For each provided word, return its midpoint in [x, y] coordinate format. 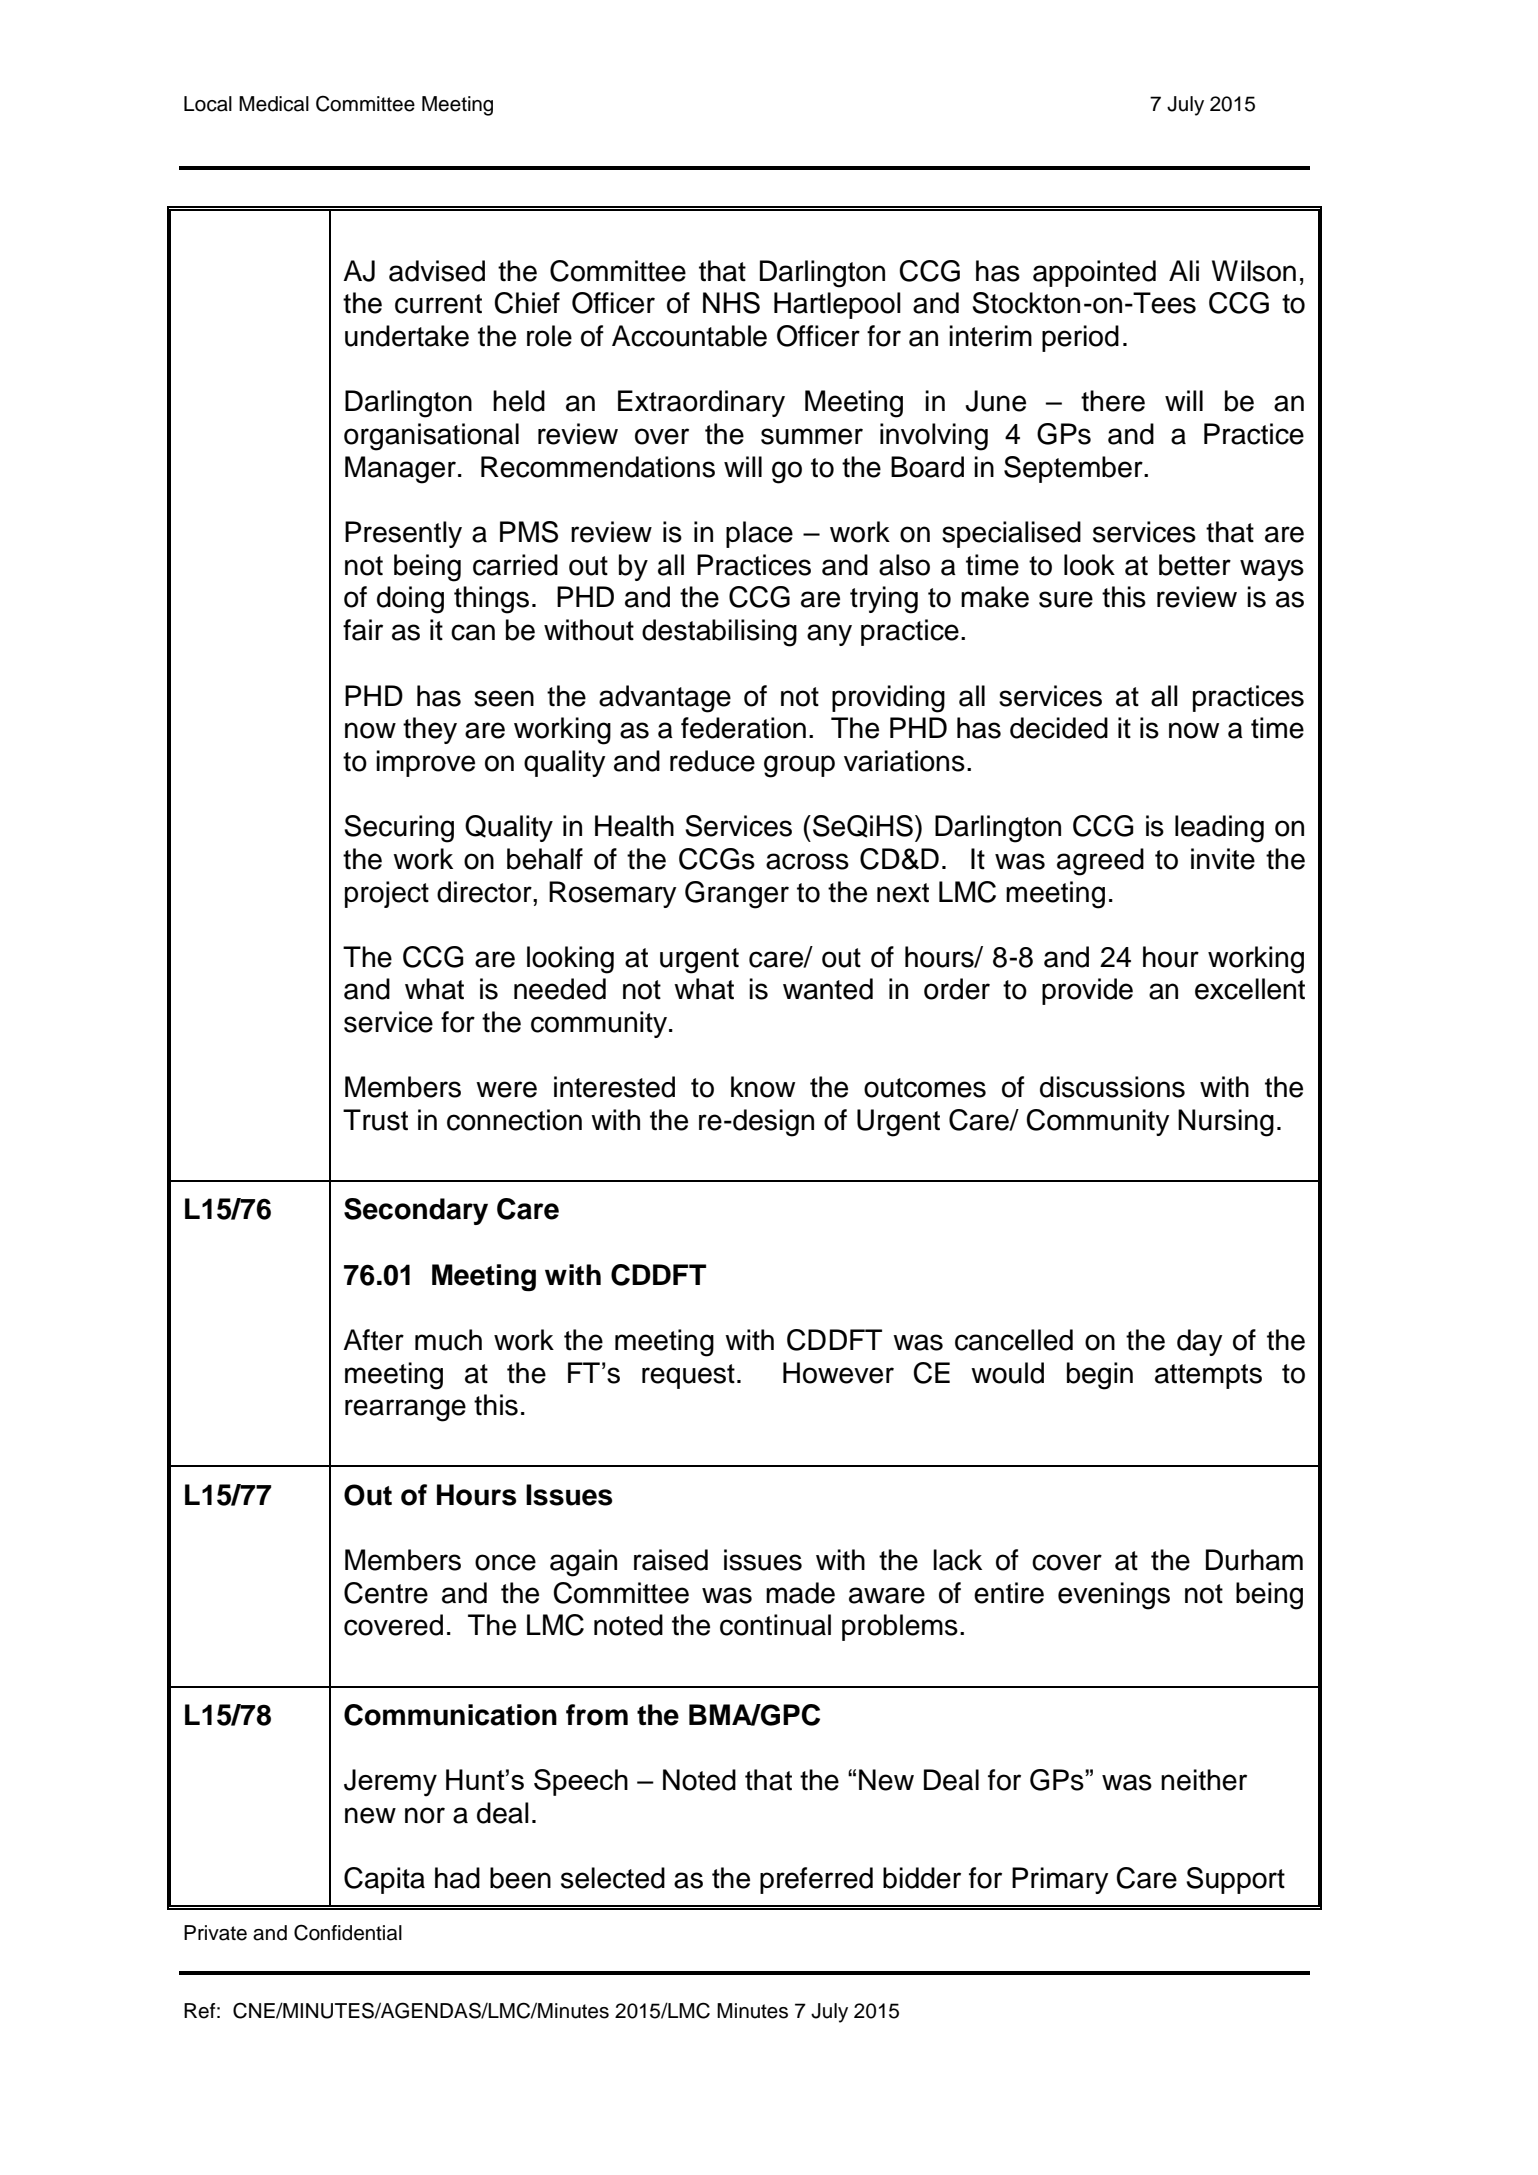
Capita [384, 1880]
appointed [1094, 273]
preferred [816, 1880]
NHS [731, 303]
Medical [274, 104]
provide [1087, 991]
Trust [375, 1120]
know [763, 1087]
